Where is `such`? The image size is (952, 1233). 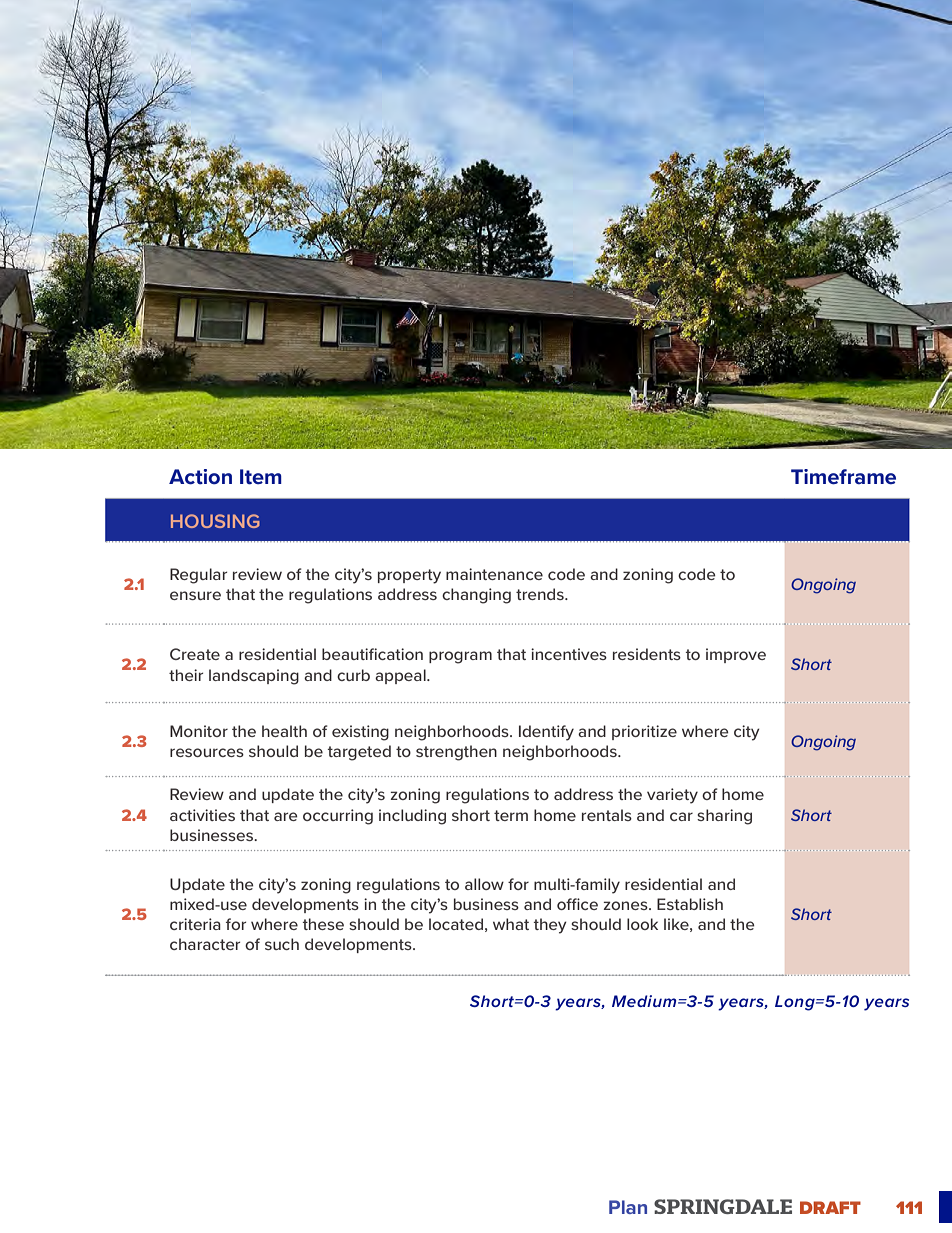
such is located at coordinates (282, 944).
